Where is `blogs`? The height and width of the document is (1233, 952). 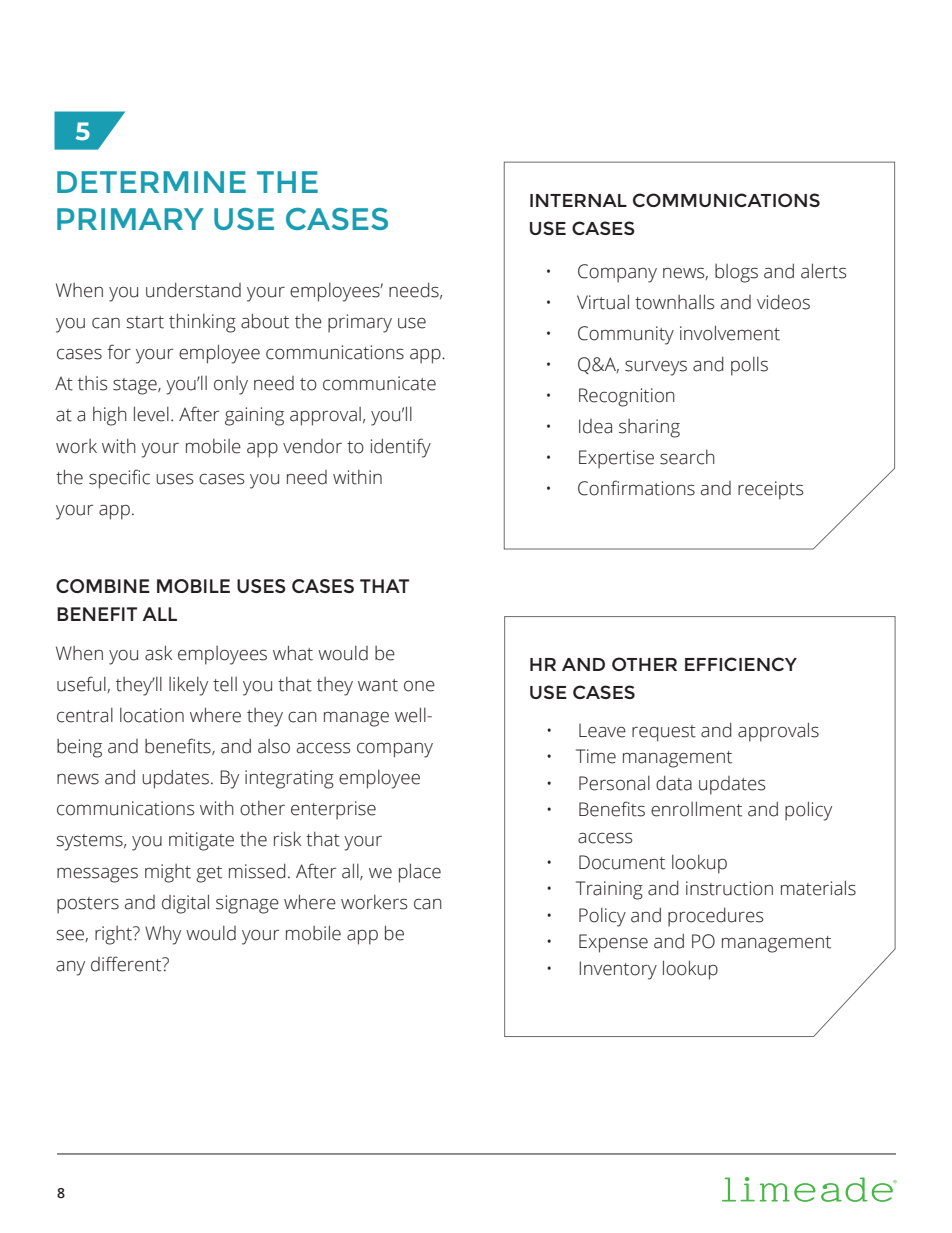 blogs is located at coordinates (736, 273).
